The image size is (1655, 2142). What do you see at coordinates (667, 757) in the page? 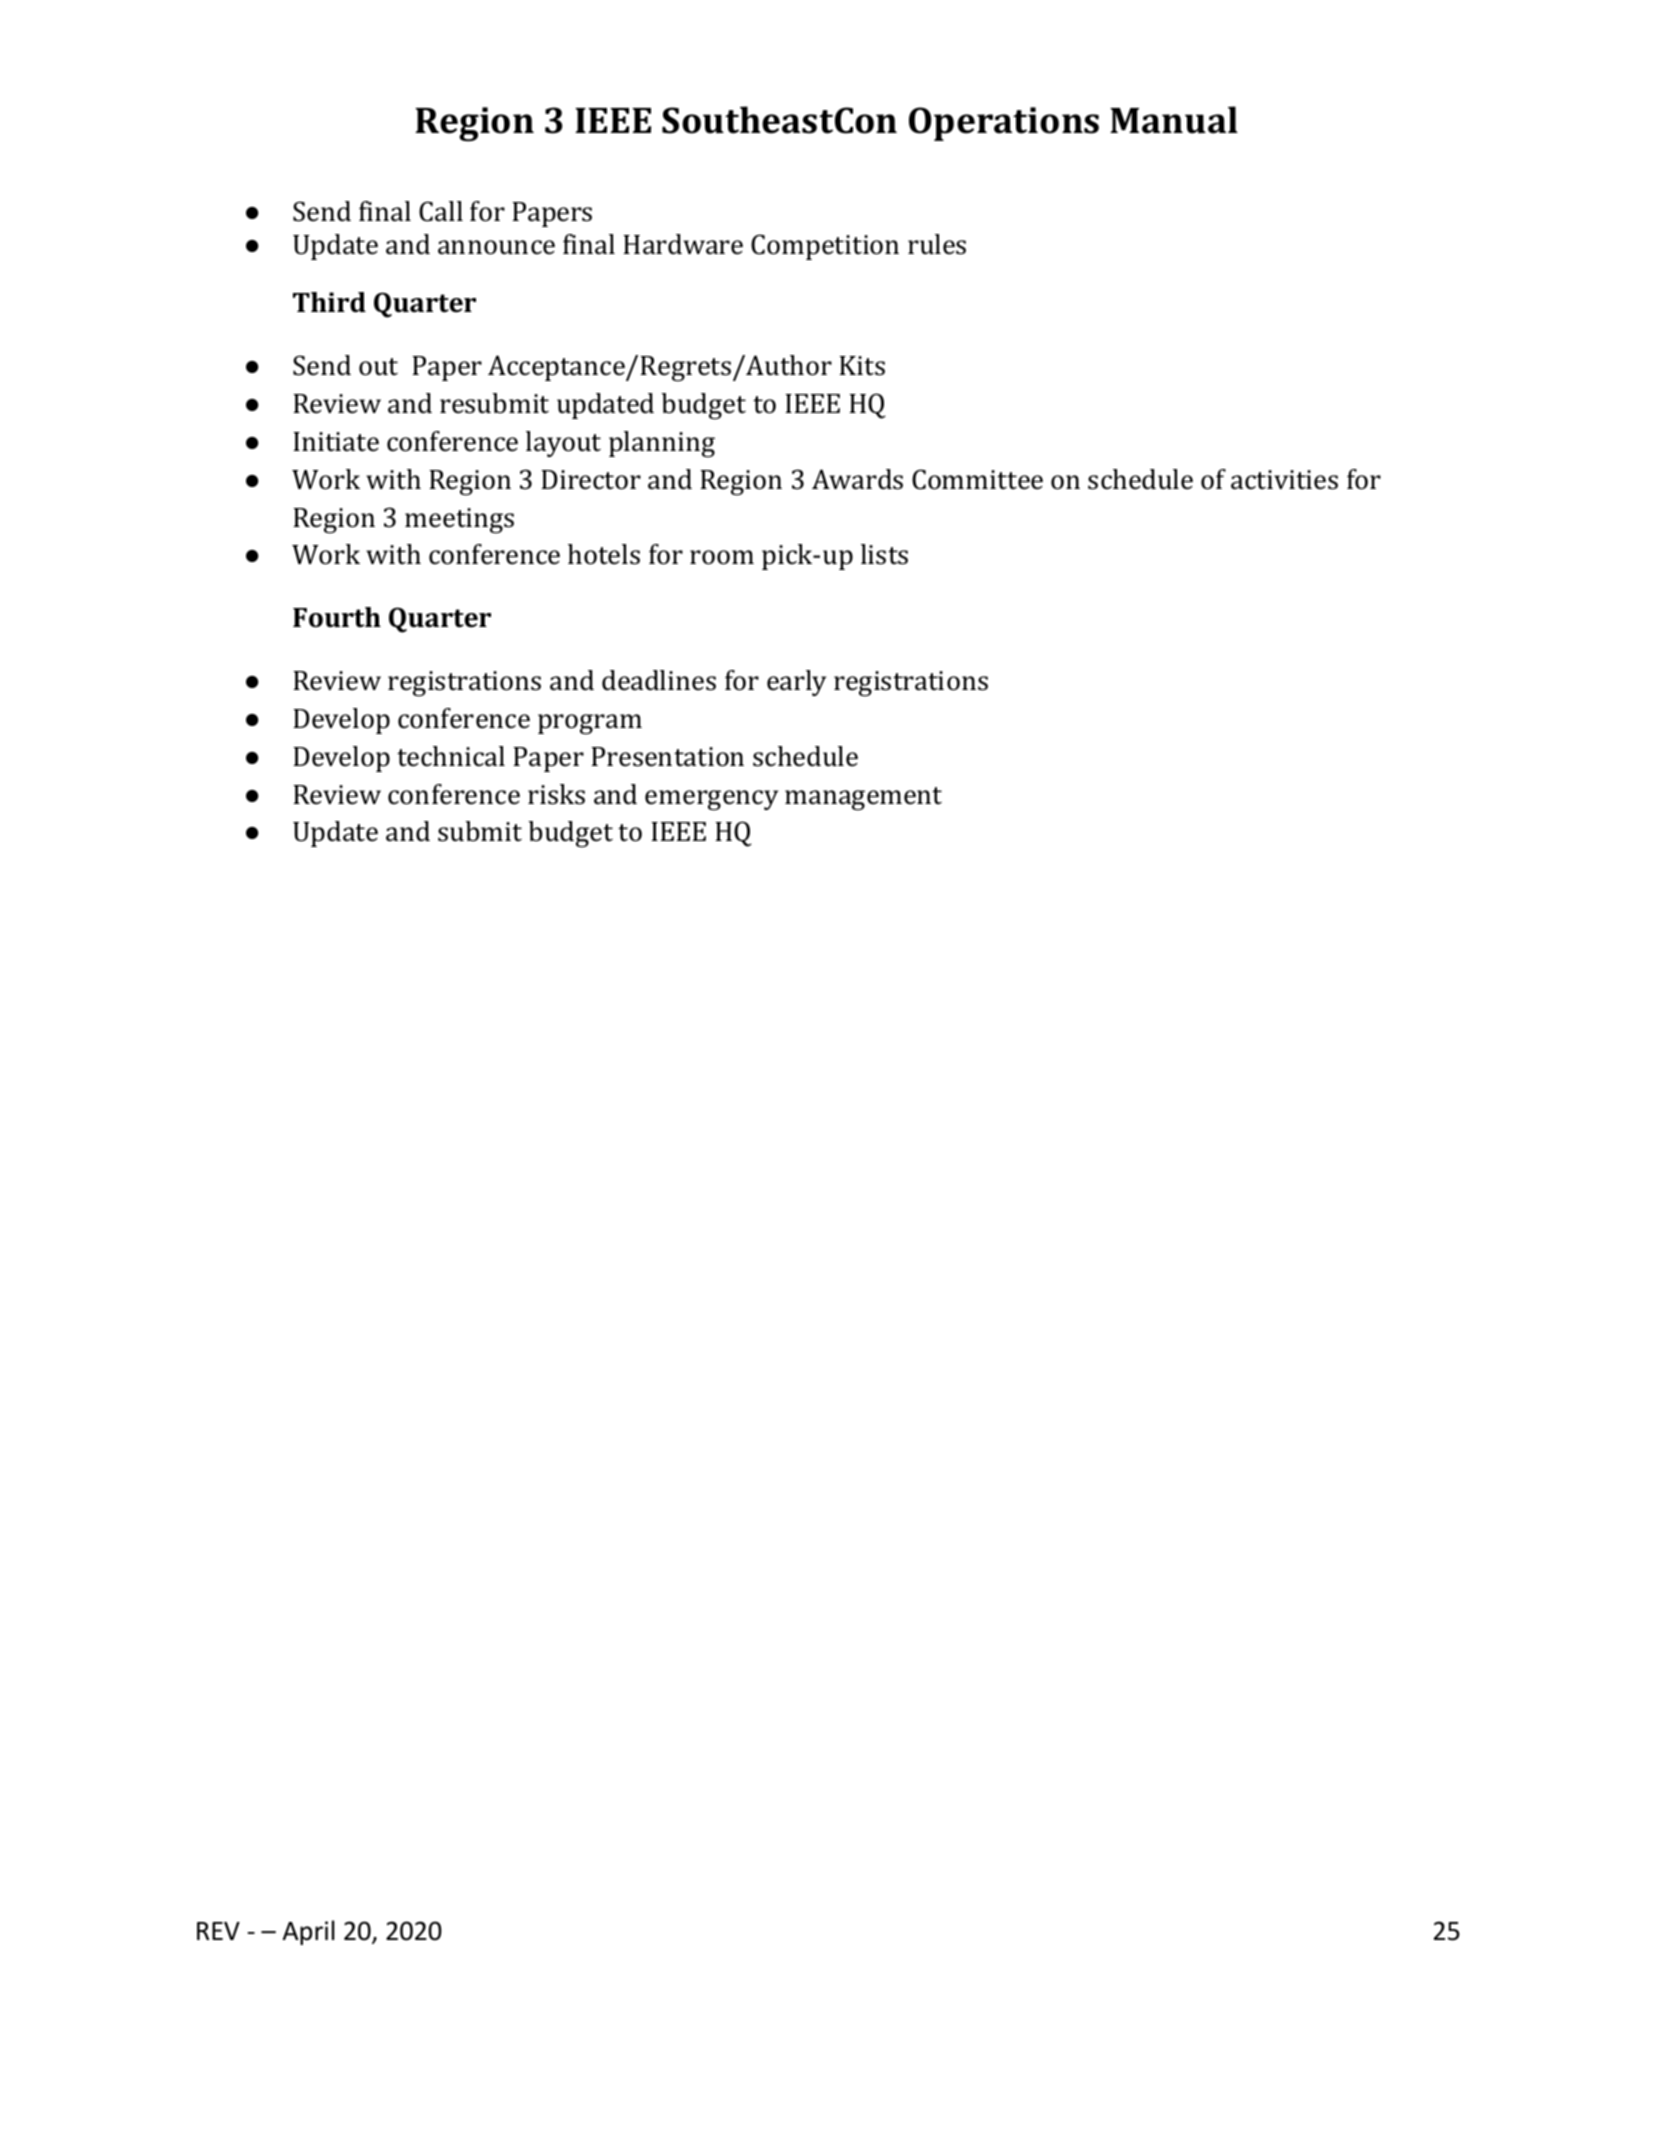
I see `Presentation` at bounding box center [667, 757].
